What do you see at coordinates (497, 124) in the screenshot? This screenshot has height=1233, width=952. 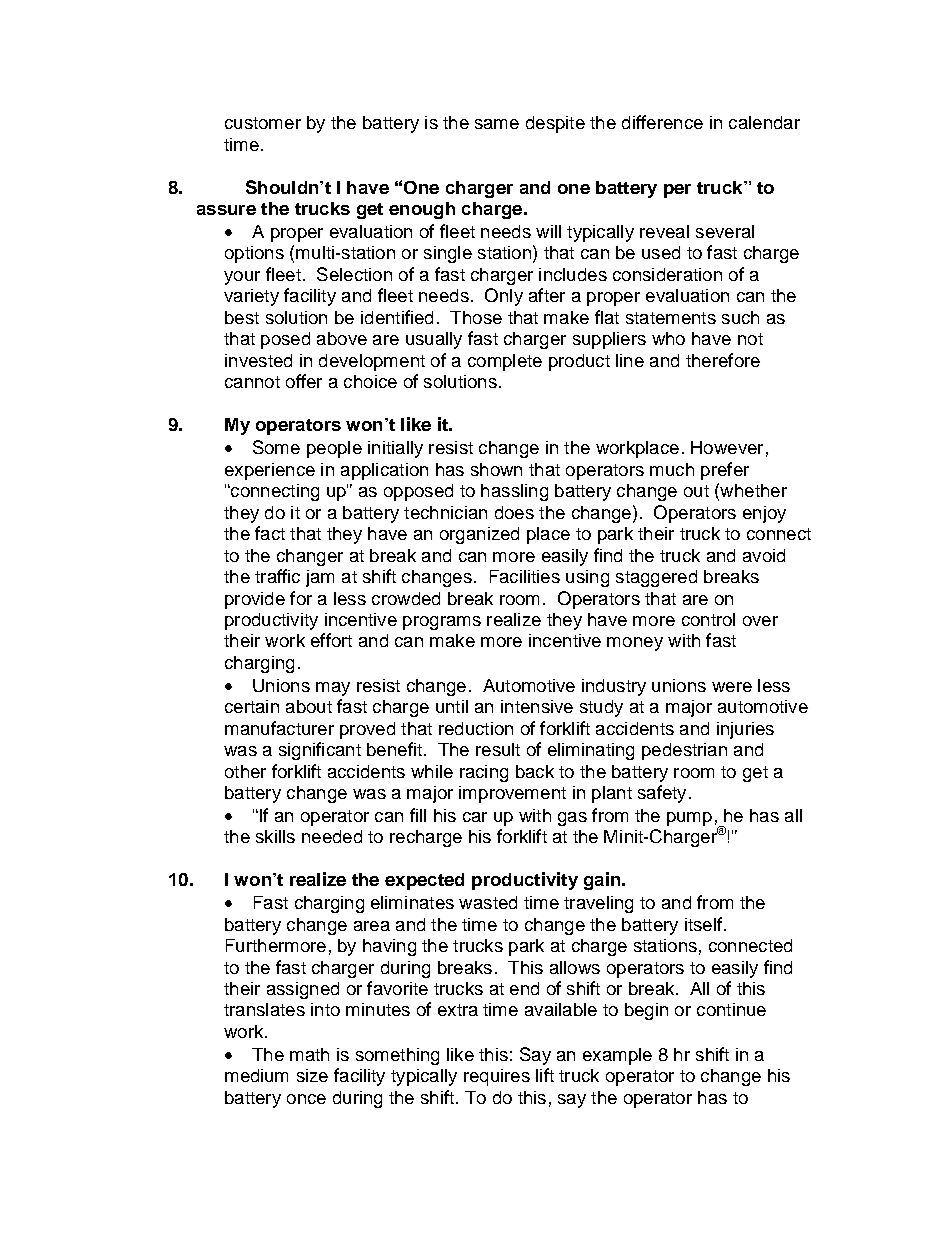 I see `same` at bounding box center [497, 124].
